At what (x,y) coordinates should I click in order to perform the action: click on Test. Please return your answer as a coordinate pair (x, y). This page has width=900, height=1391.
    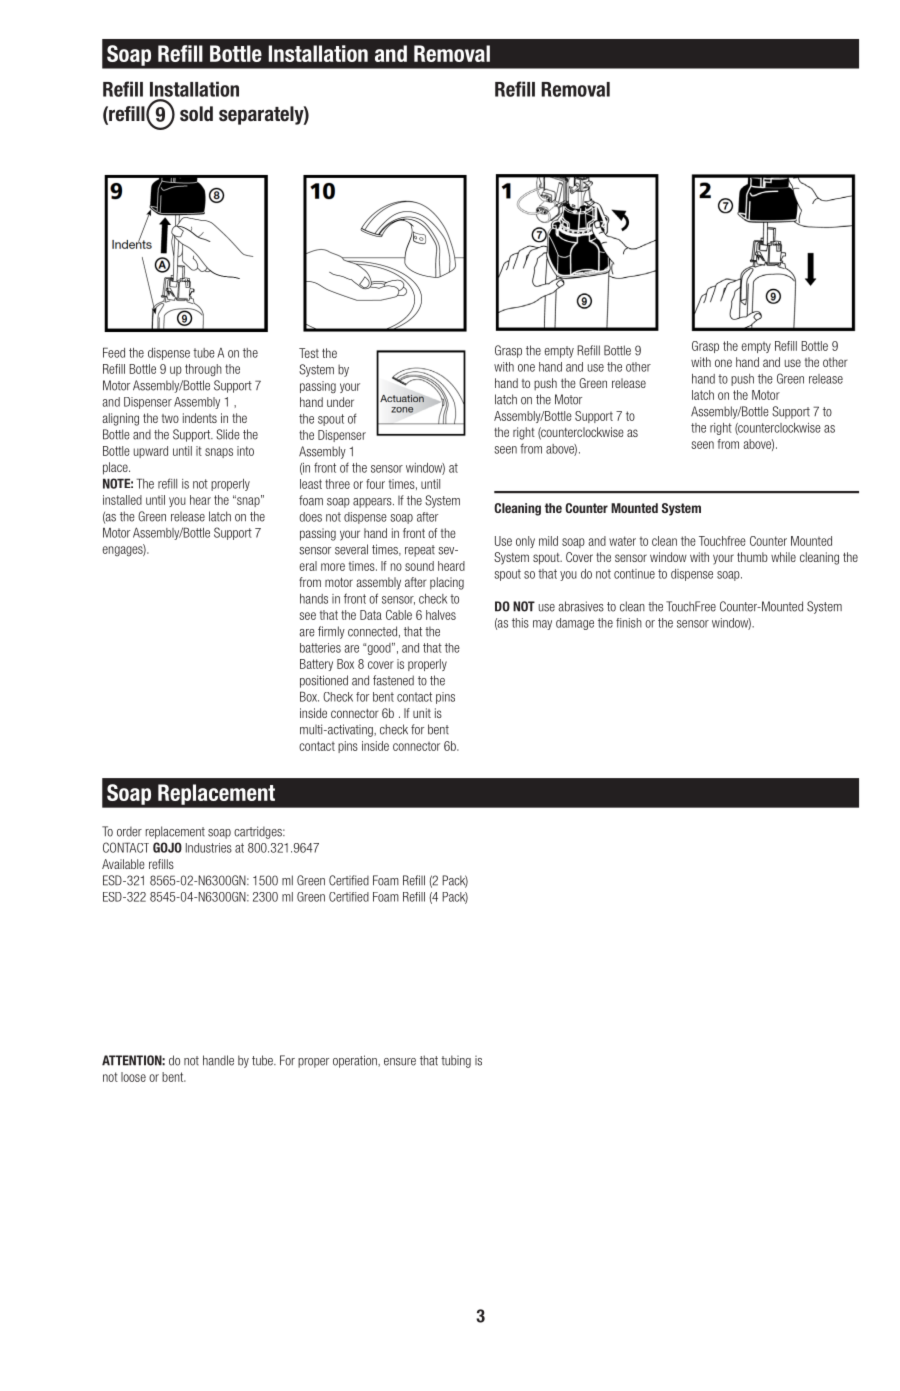
    Looking at the image, I should click on (309, 353).
